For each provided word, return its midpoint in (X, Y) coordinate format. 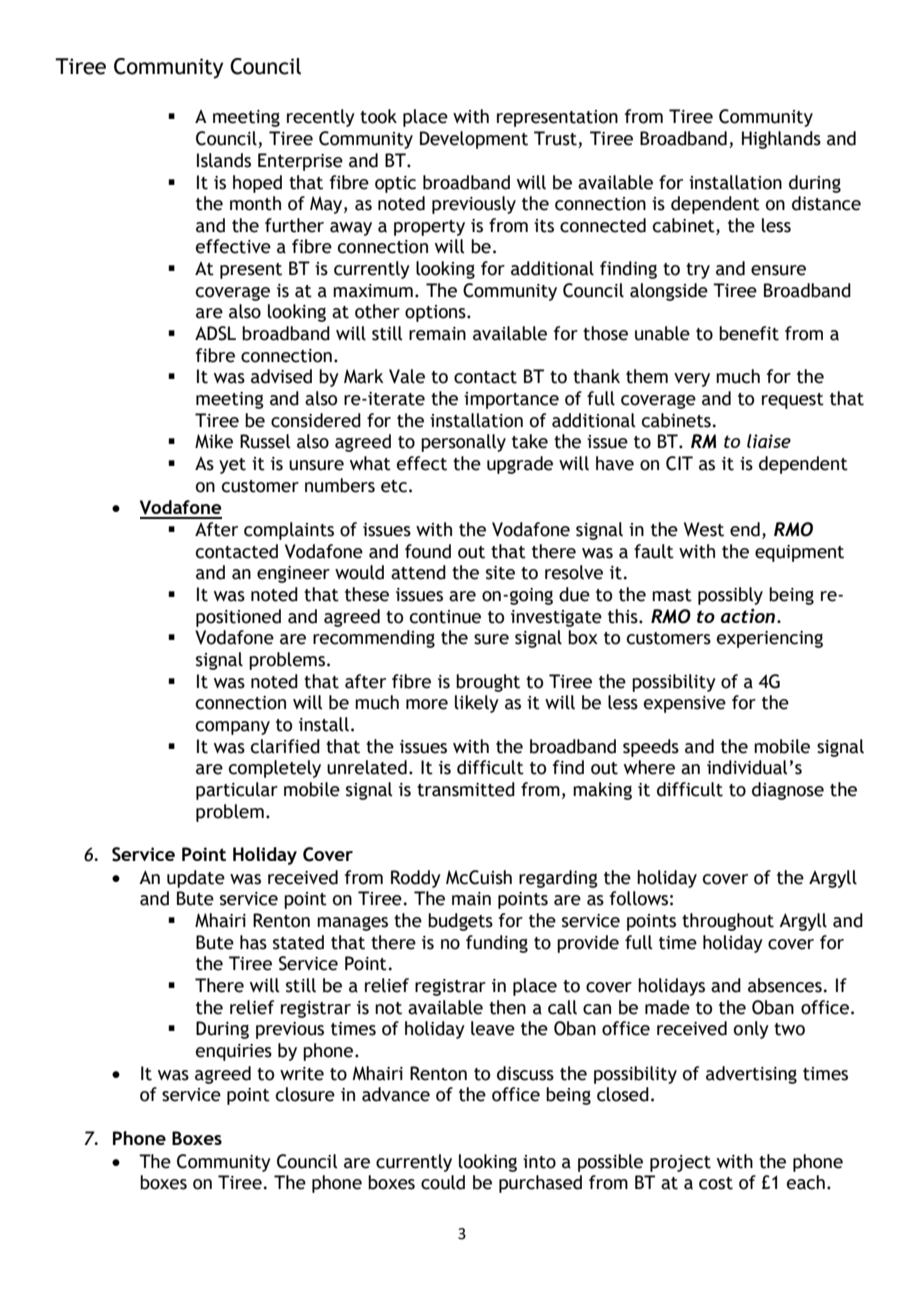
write (302, 1074)
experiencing (770, 639)
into (539, 1162)
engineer (293, 574)
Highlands (781, 140)
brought (488, 683)
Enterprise (300, 162)
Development (474, 140)
